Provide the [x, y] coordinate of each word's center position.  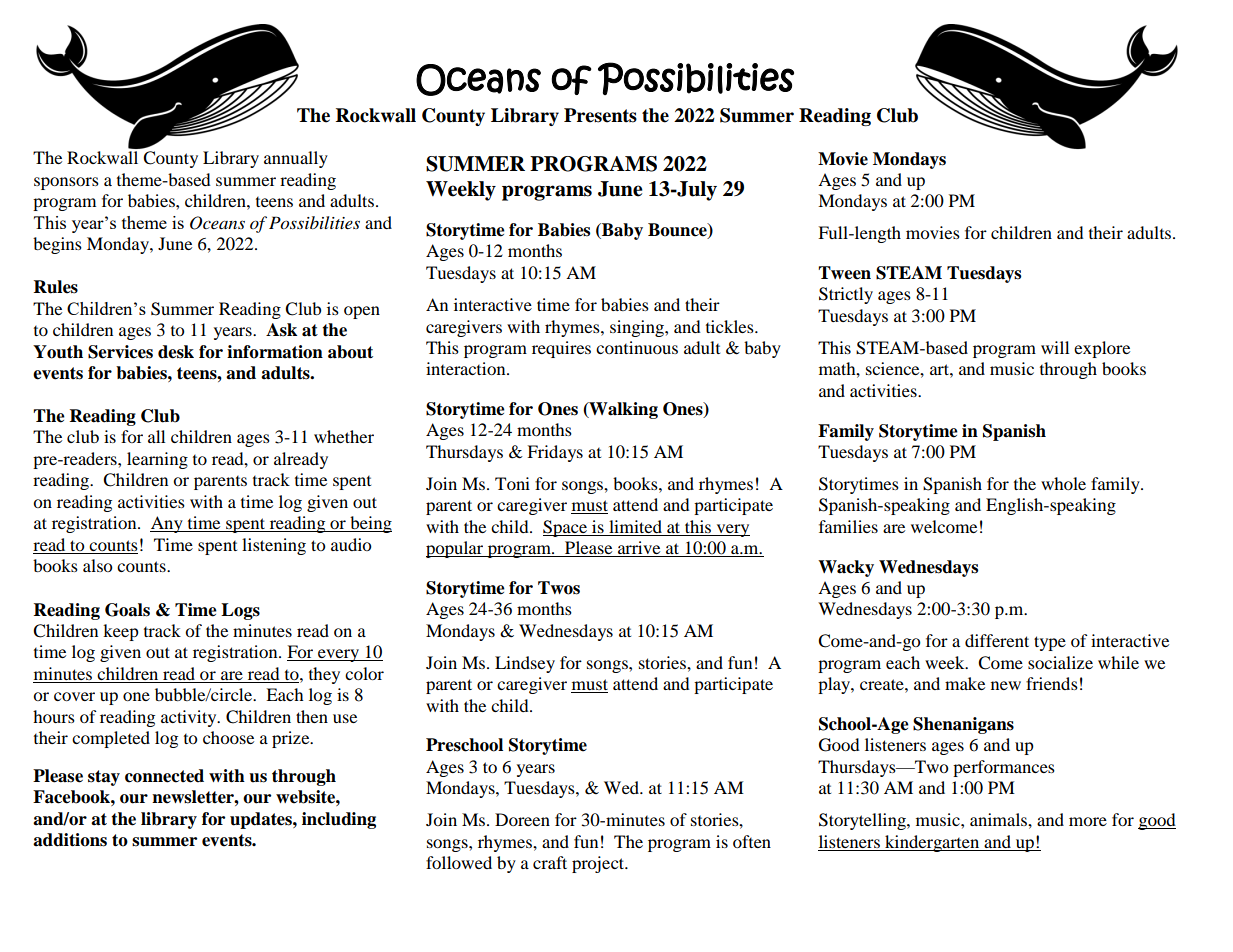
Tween [844, 273]
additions [70, 840]
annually [296, 159]
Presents [600, 115]
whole [1063, 483]
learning [157, 460]
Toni [512, 483]
